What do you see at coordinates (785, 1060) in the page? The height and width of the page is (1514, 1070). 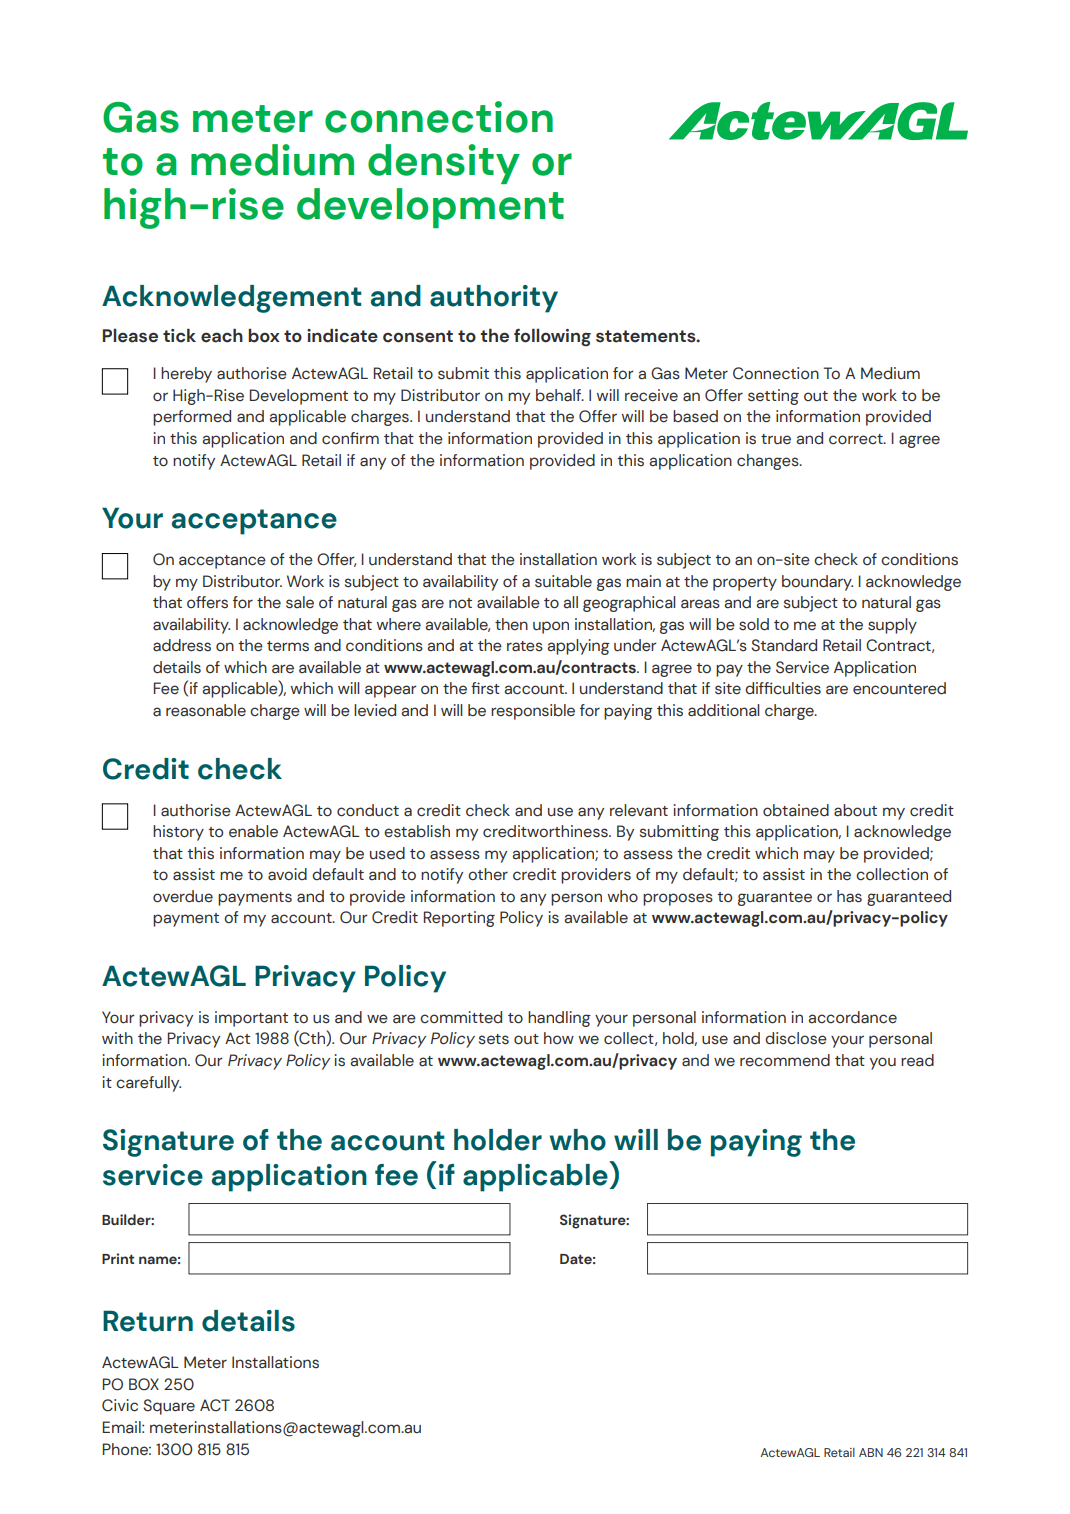 I see `recommend` at bounding box center [785, 1060].
